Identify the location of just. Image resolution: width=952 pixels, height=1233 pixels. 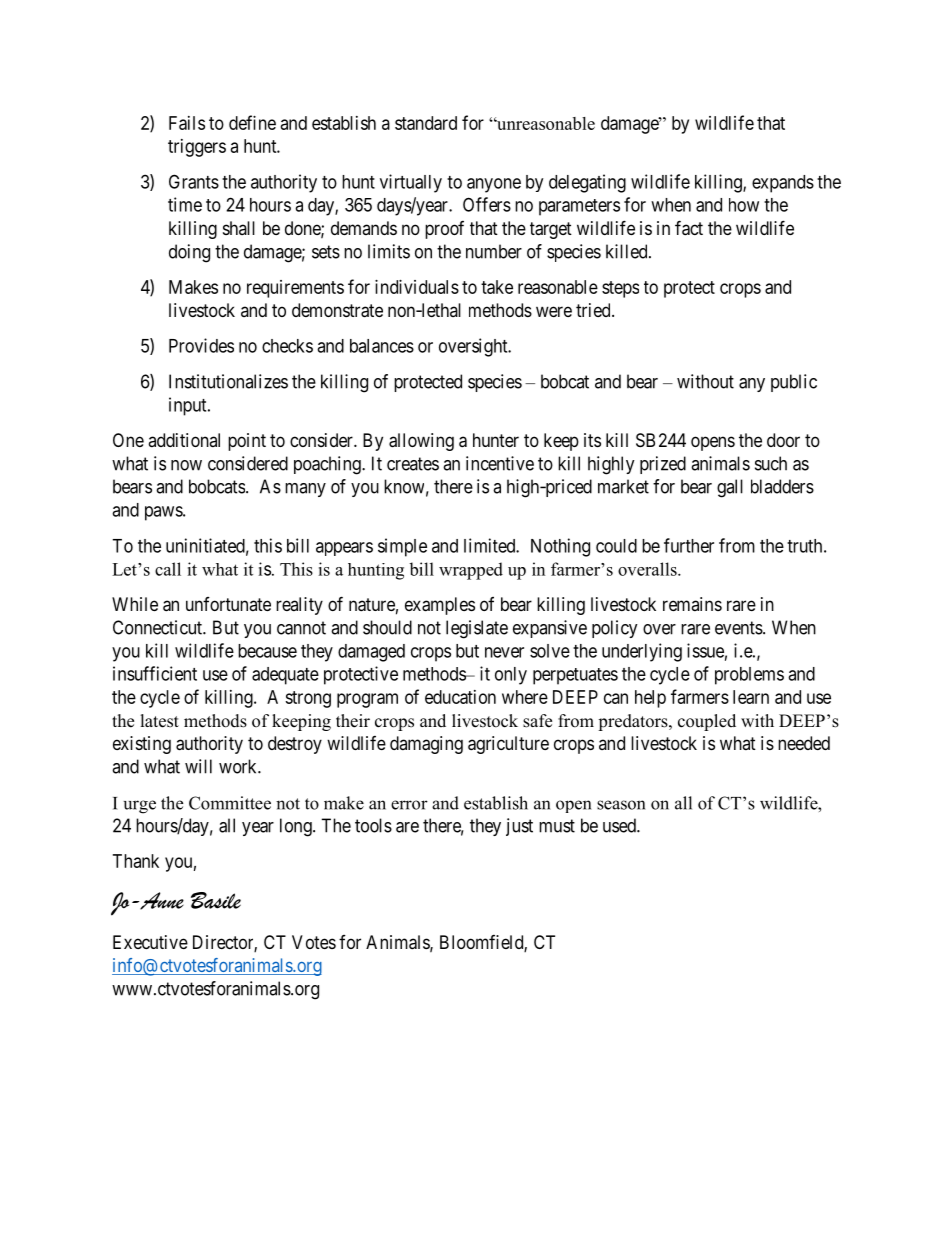
(519, 827).
